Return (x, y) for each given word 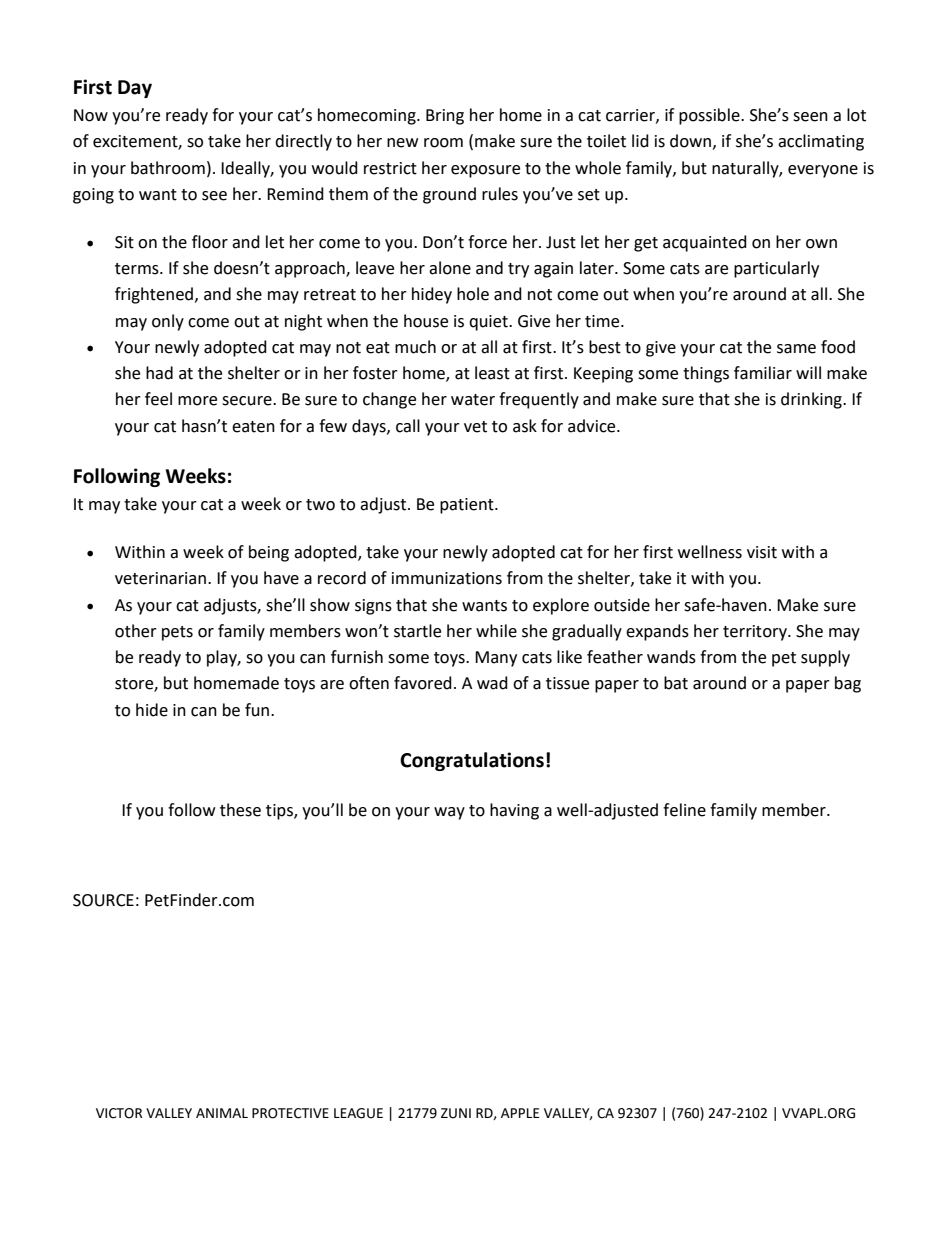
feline (684, 810)
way (449, 813)
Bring (445, 117)
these (240, 810)
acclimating (821, 142)
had (159, 373)
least (492, 373)
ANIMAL (222, 1113)
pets (177, 633)
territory (756, 633)
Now (91, 115)
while (496, 631)
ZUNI (456, 1113)
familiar (763, 373)
